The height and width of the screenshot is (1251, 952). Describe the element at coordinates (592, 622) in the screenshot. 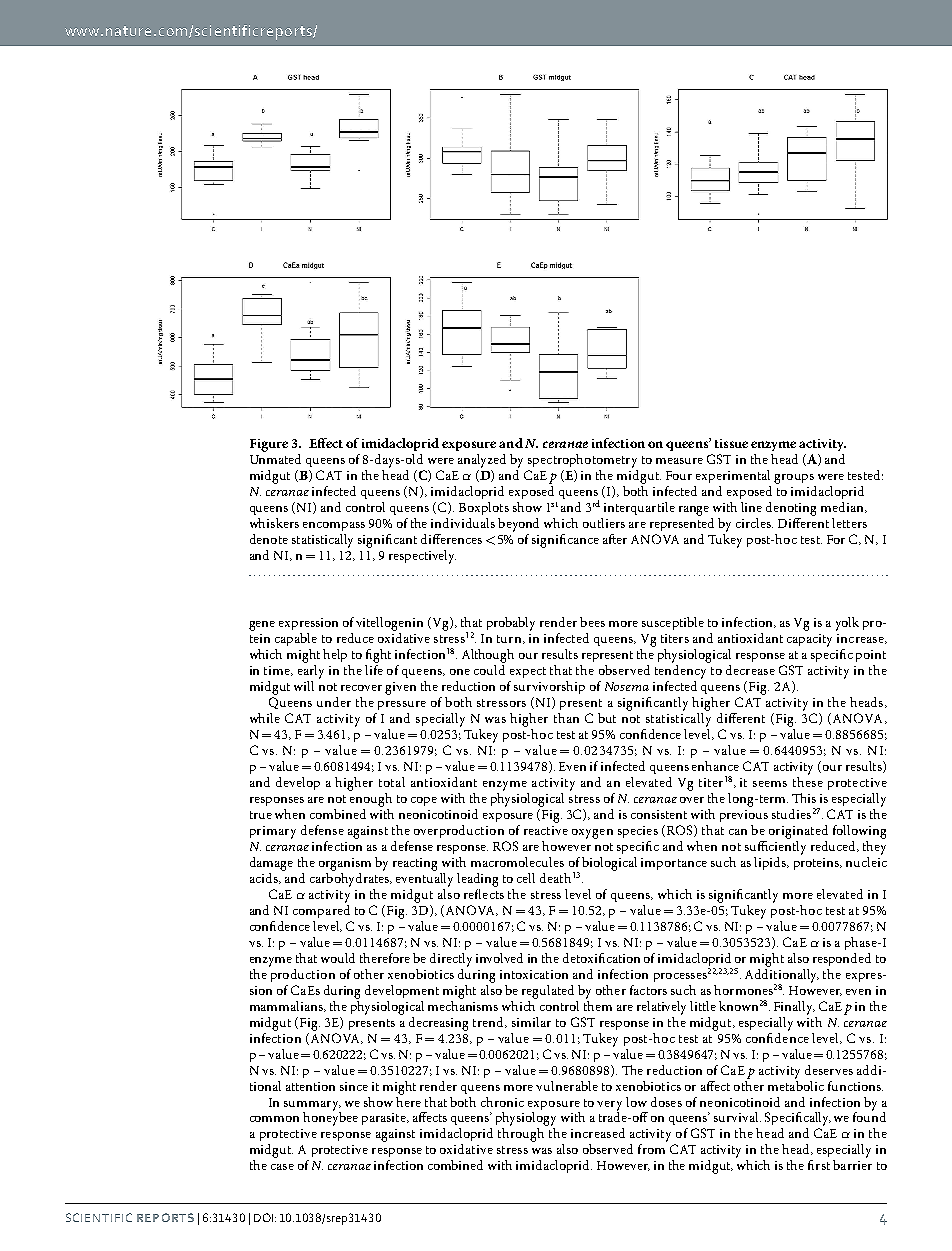

I see `bees` at that location.
